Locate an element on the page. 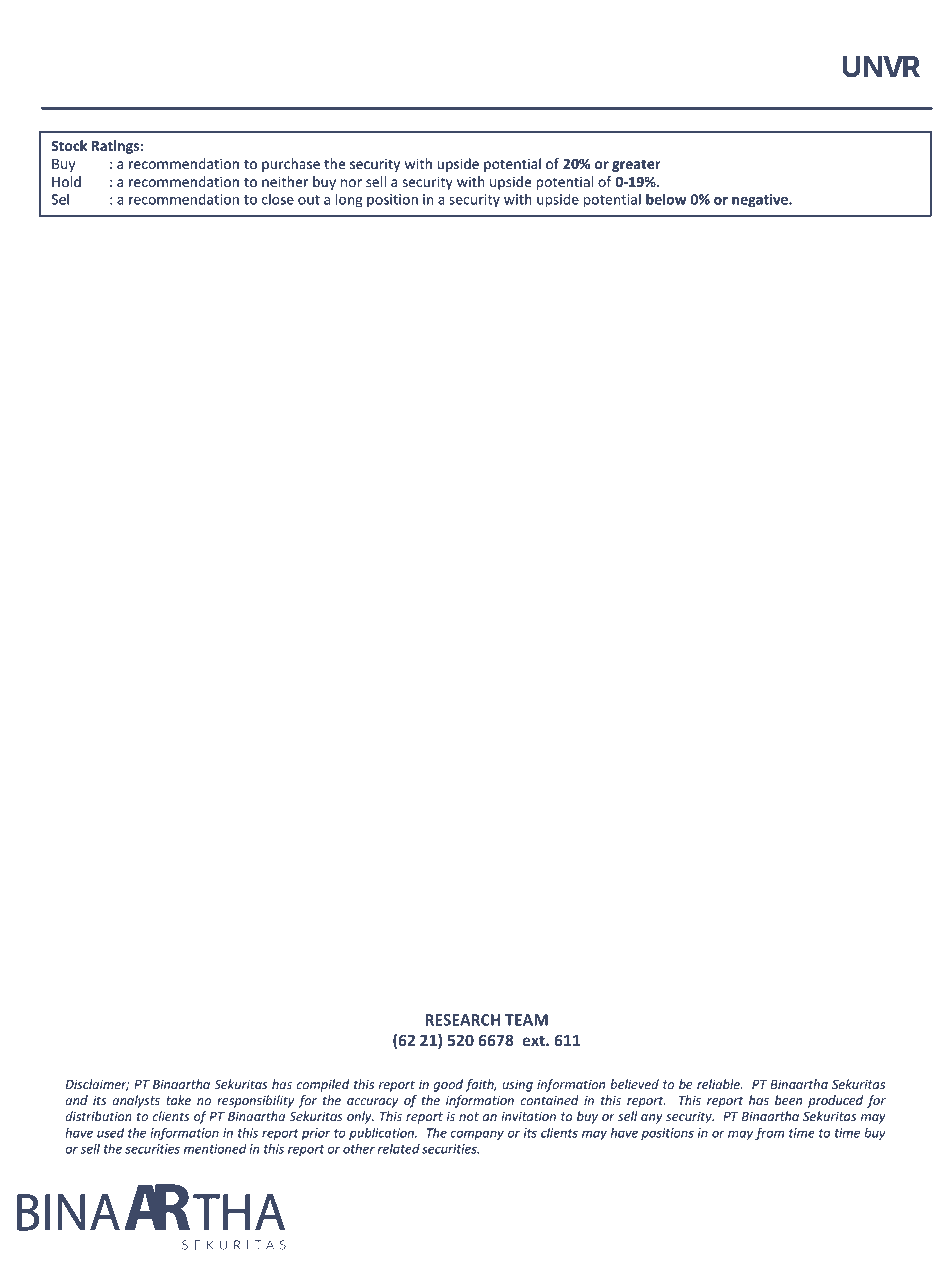  not is located at coordinates (469, 1116).
